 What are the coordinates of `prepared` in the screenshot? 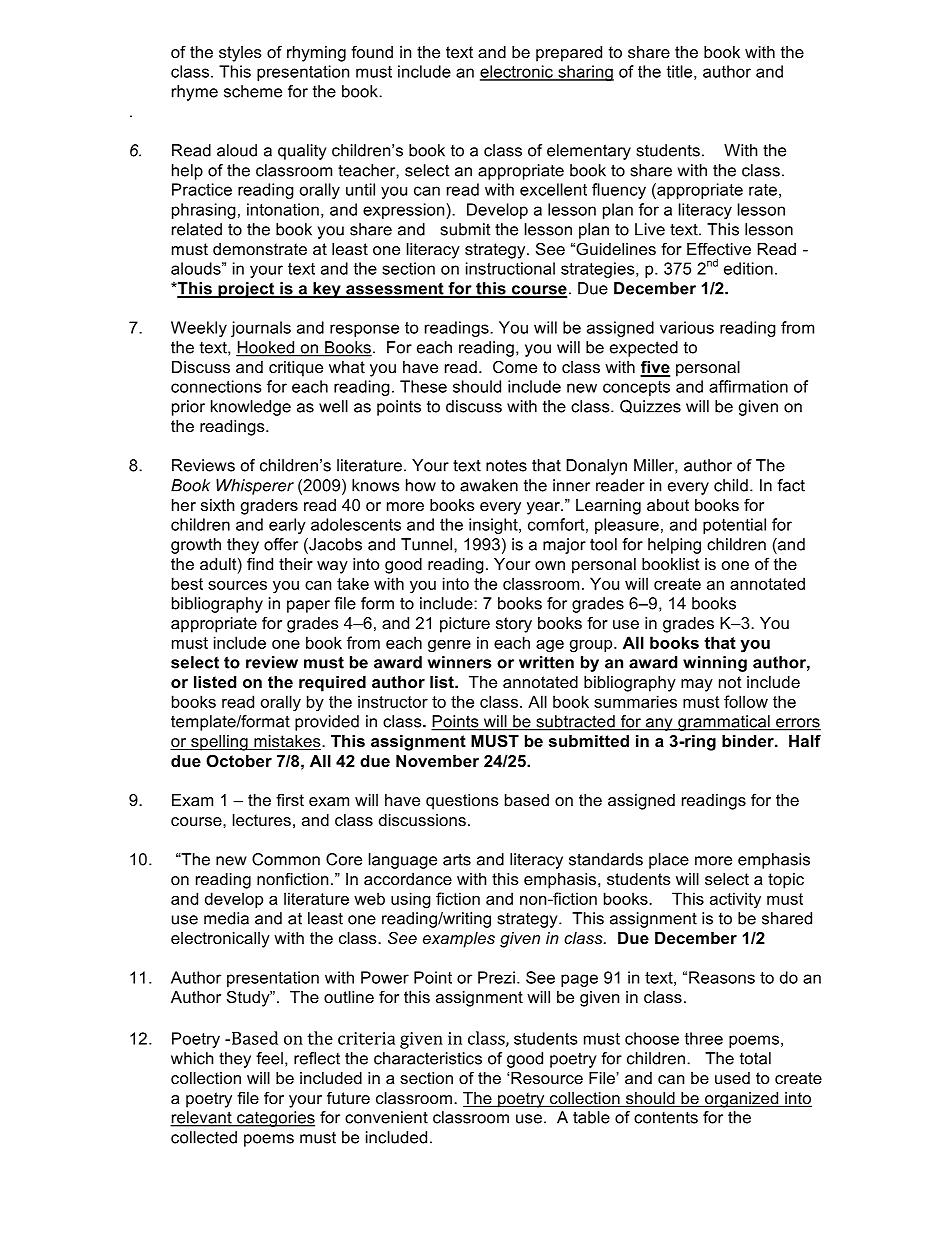 It's located at (569, 54).
